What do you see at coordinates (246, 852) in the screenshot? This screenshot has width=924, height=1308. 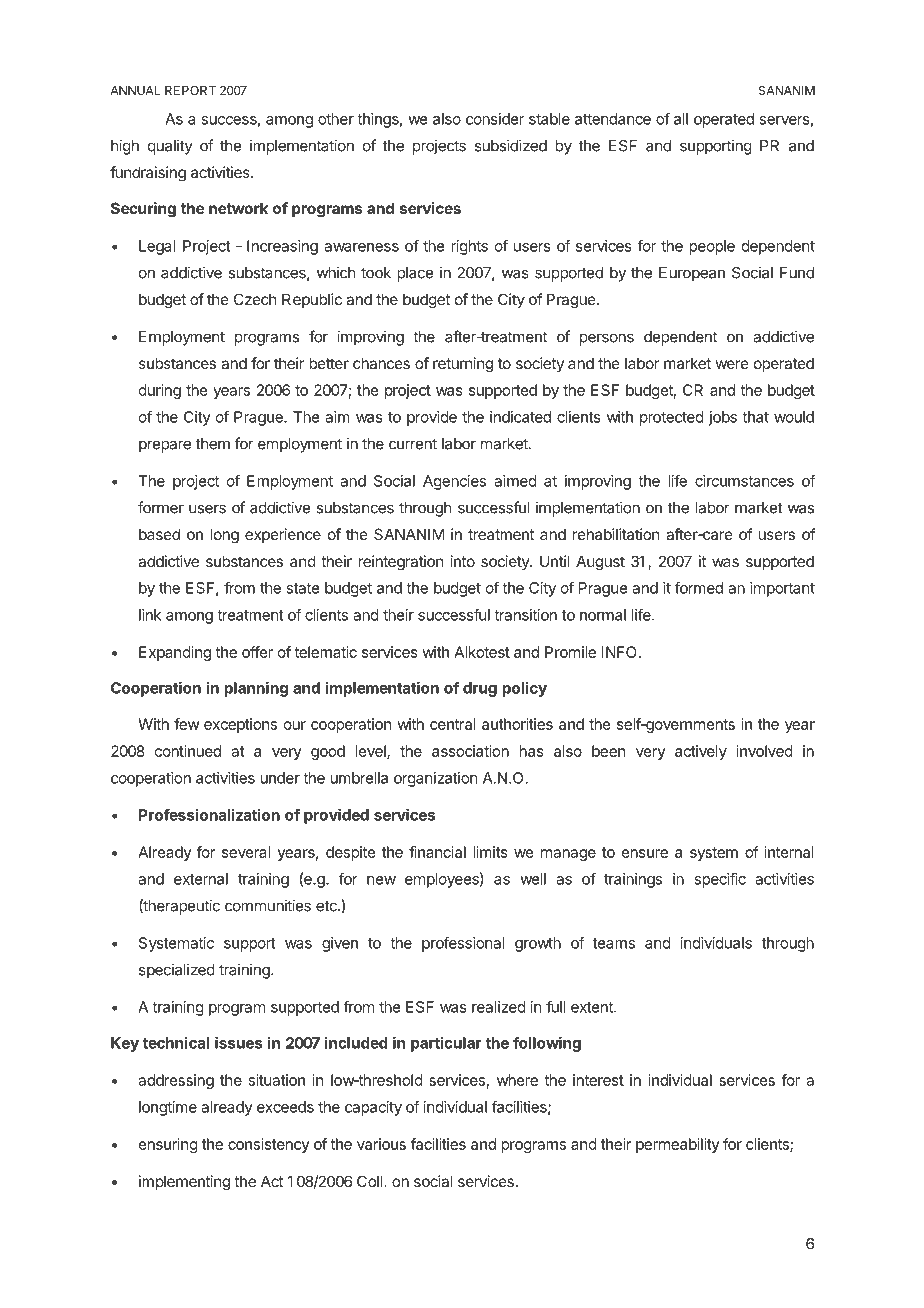 I see `several` at bounding box center [246, 852].
